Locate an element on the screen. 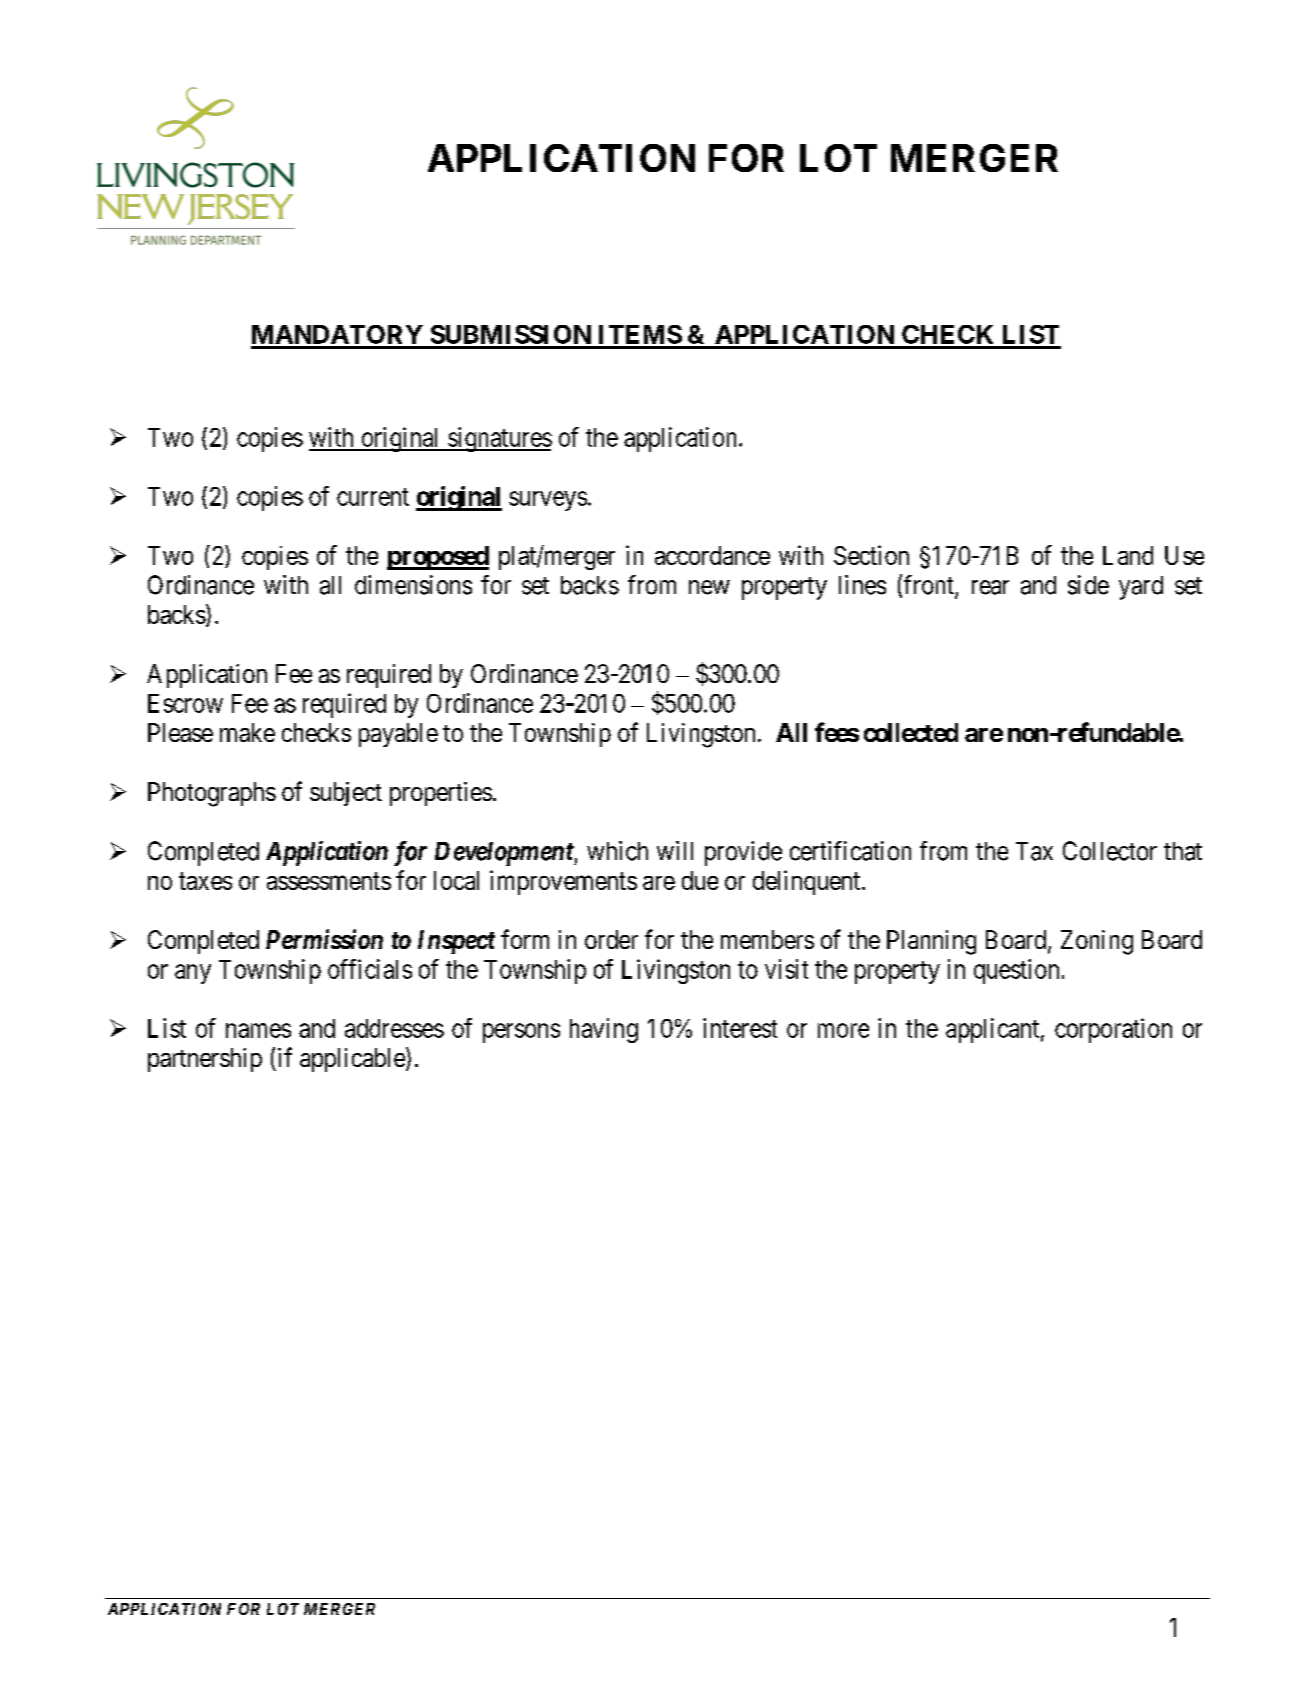  side is located at coordinates (1088, 585).
